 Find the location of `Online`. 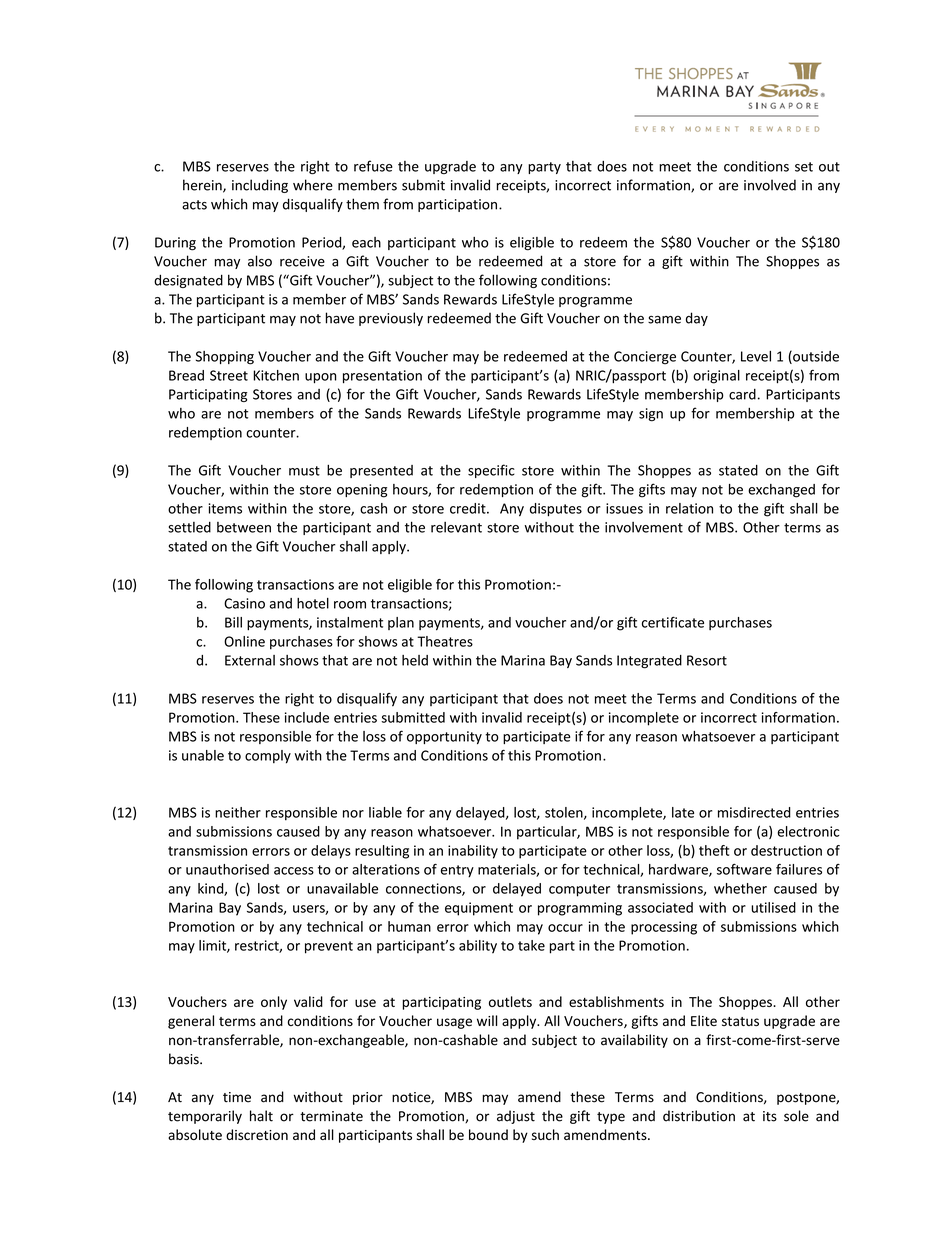

Online is located at coordinates (244, 641).
